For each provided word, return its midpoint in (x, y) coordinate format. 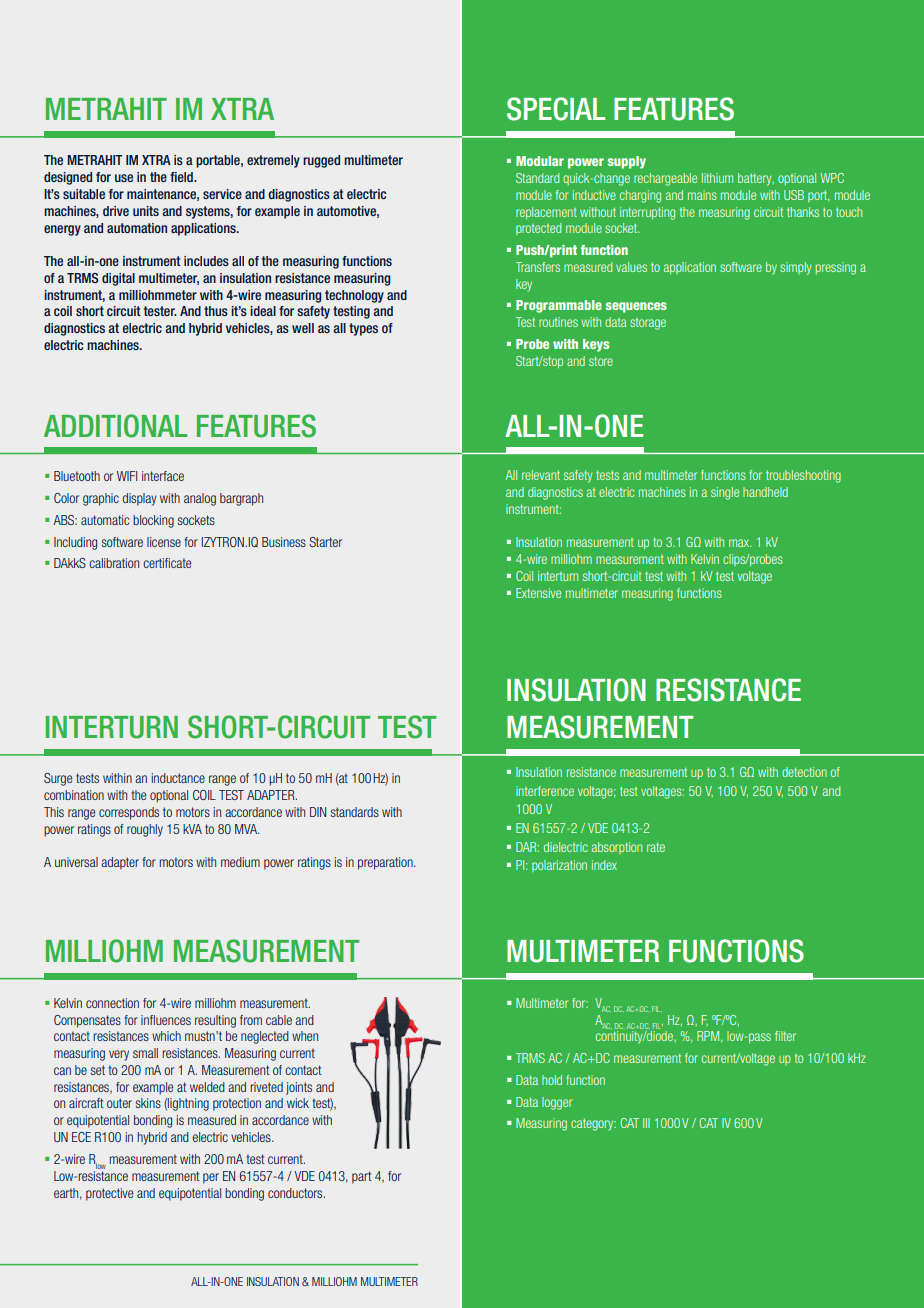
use (124, 178)
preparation (386, 863)
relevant (541, 475)
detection (804, 772)
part (362, 1177)
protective (109, 1194)
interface (163, 476)
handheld (765, 492)
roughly (145, 830)
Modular (540, 161)
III (646, 1123)
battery (756, 179)
